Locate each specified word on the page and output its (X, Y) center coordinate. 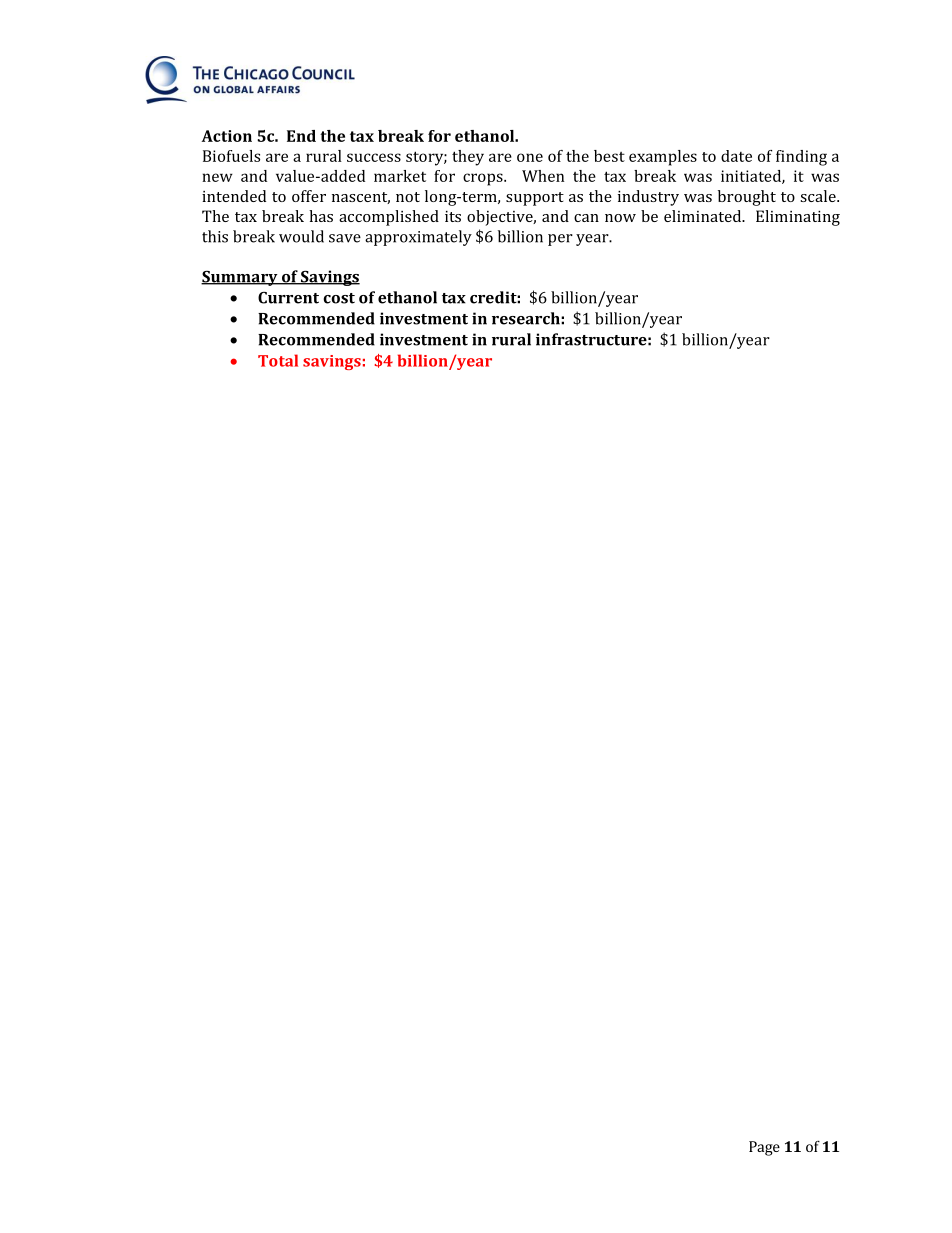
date (736, 156)
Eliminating (798, 218)
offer (309, 196)
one (530, 157)
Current (288, 298)
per (560, 240)
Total (278, 360)
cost (339, 298)
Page (764, 1148)
